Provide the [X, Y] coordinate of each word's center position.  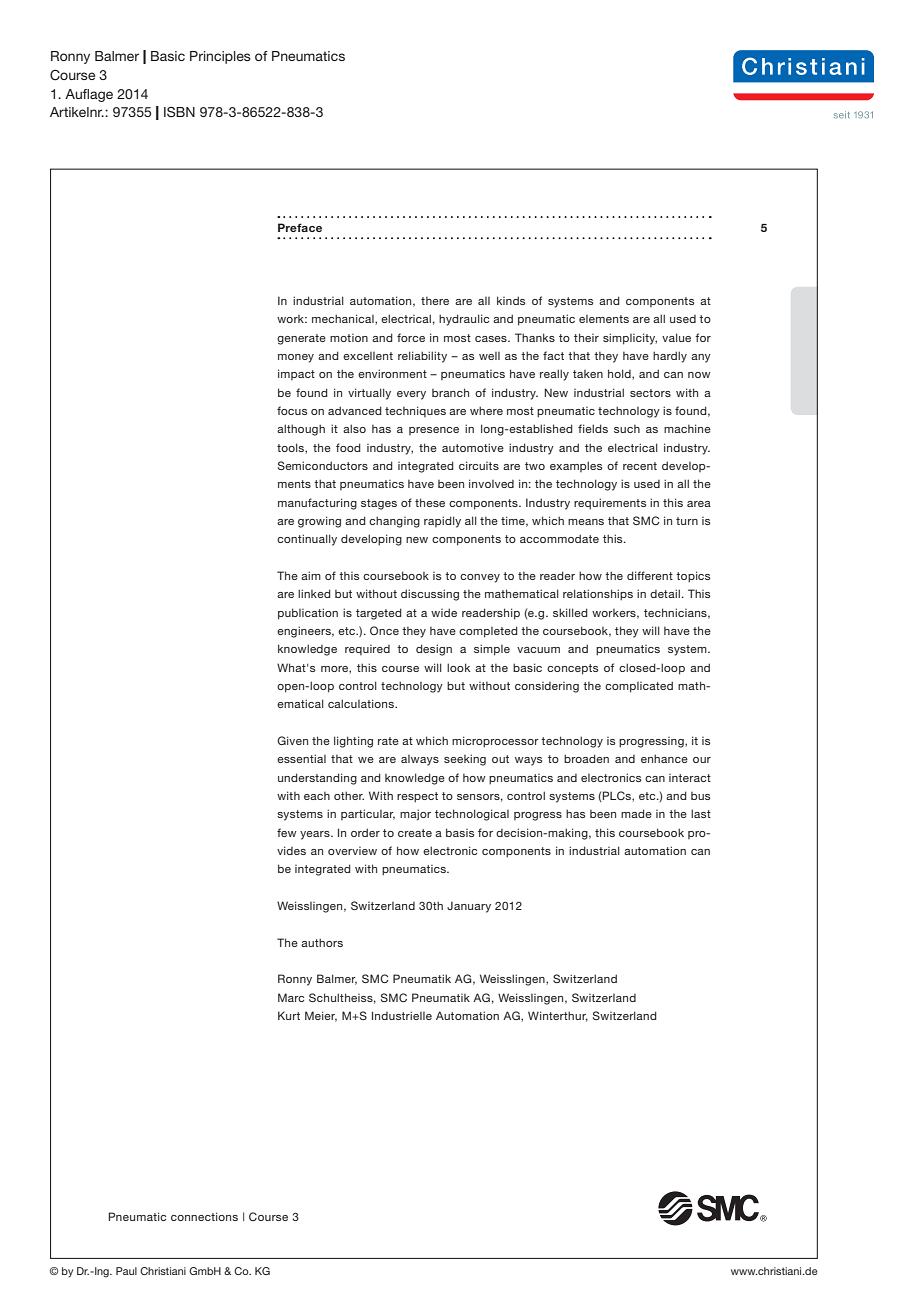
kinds [511, 300]
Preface [300, 227]
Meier [321, 1016]
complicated [639, 687]
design [434, 650]
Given [292, 740]
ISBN [179, 112]
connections [204, 1216]
